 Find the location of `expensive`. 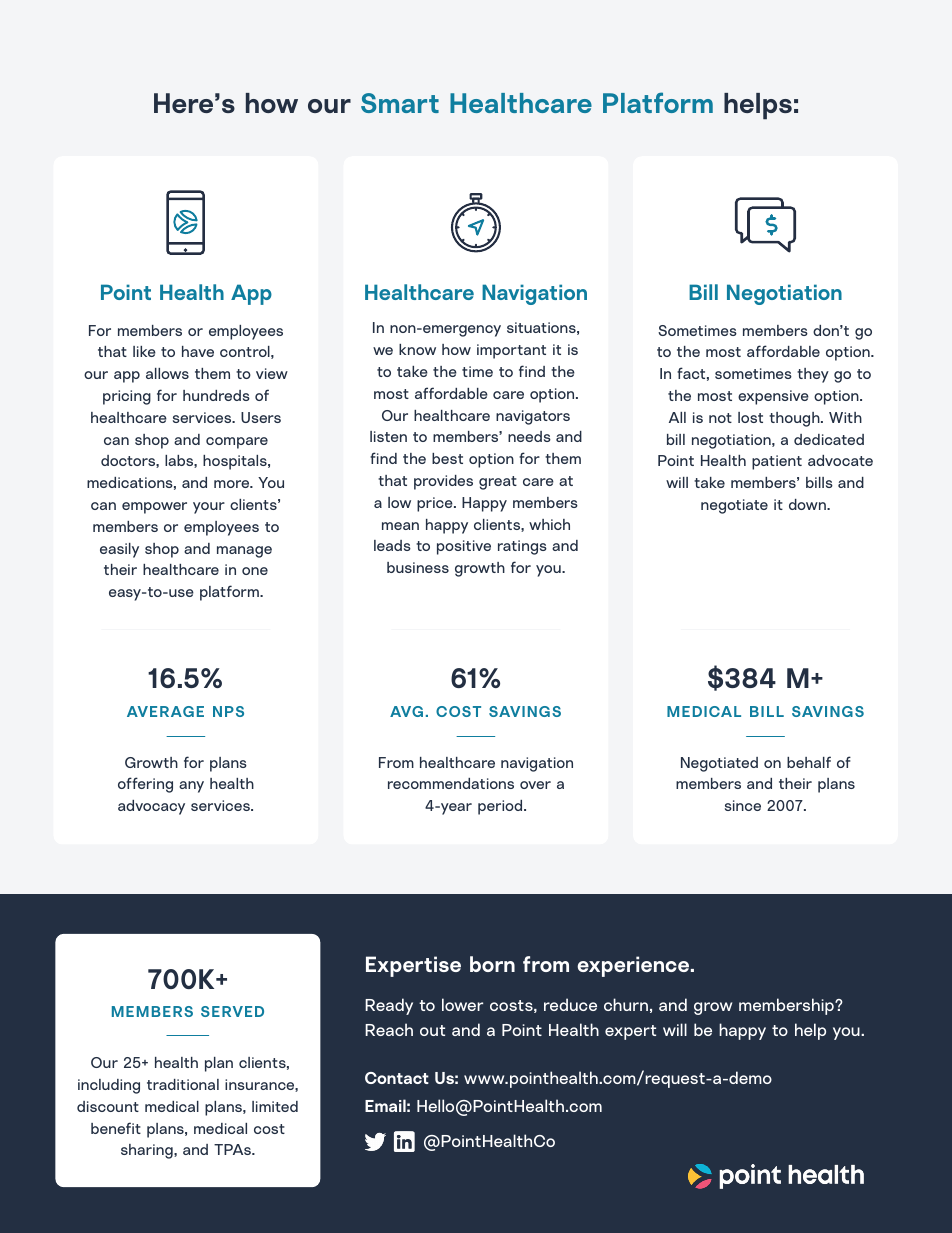

expensive is located at coordinates (773, 397).
